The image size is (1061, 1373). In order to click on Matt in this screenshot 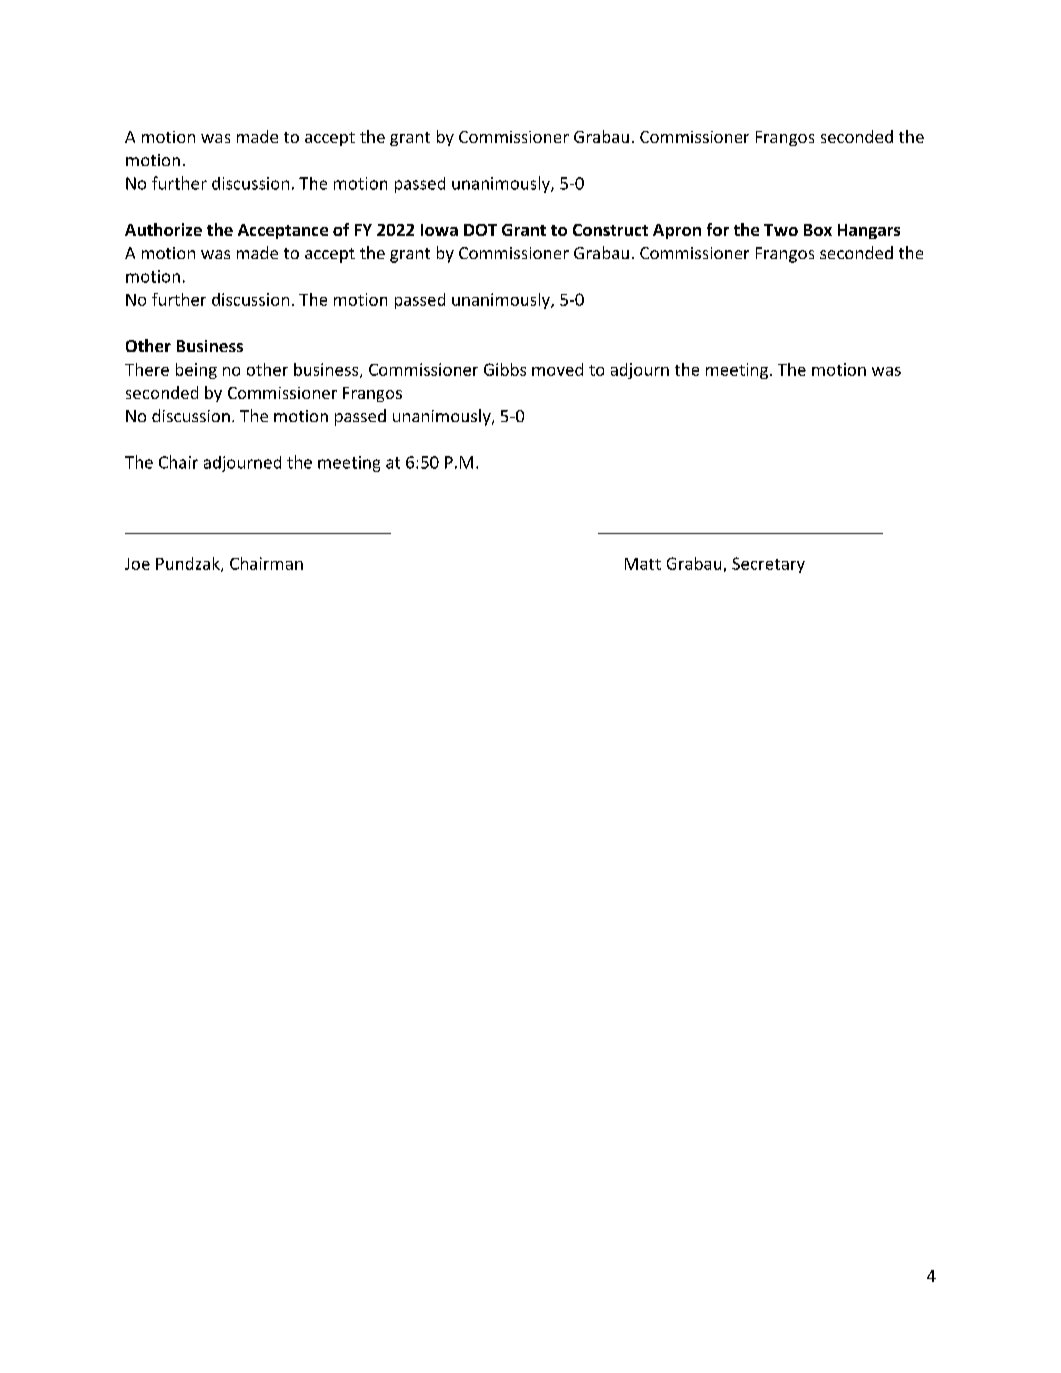, I will do `click(643, 564)`.
